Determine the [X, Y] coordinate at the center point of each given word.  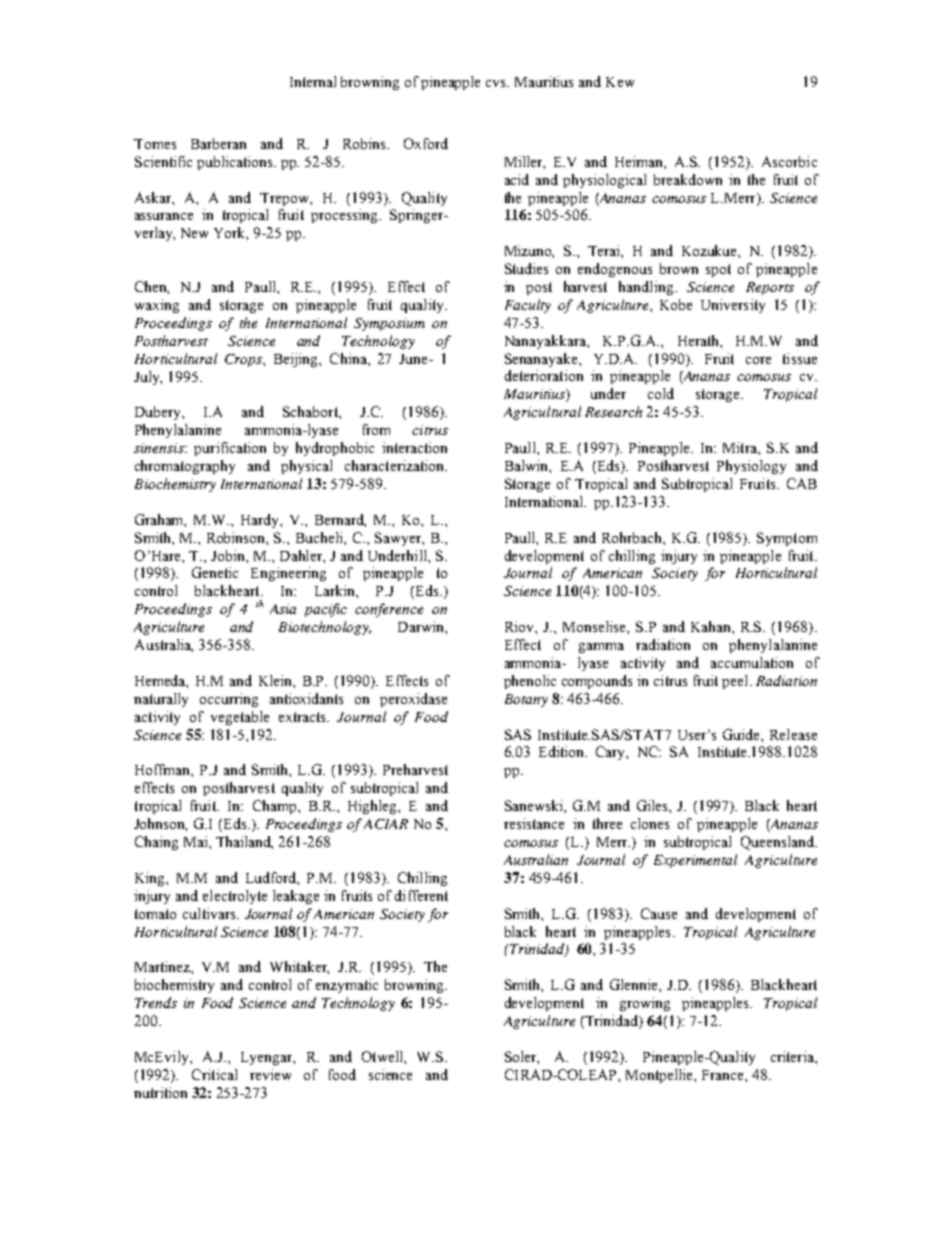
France [724, 1075]
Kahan [712, 626]
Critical [214, 1074]
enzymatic [347, 986]
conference [389, 610]
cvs [497, 83]
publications [236, 163]
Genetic [215, 572]
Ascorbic [789, 161]
